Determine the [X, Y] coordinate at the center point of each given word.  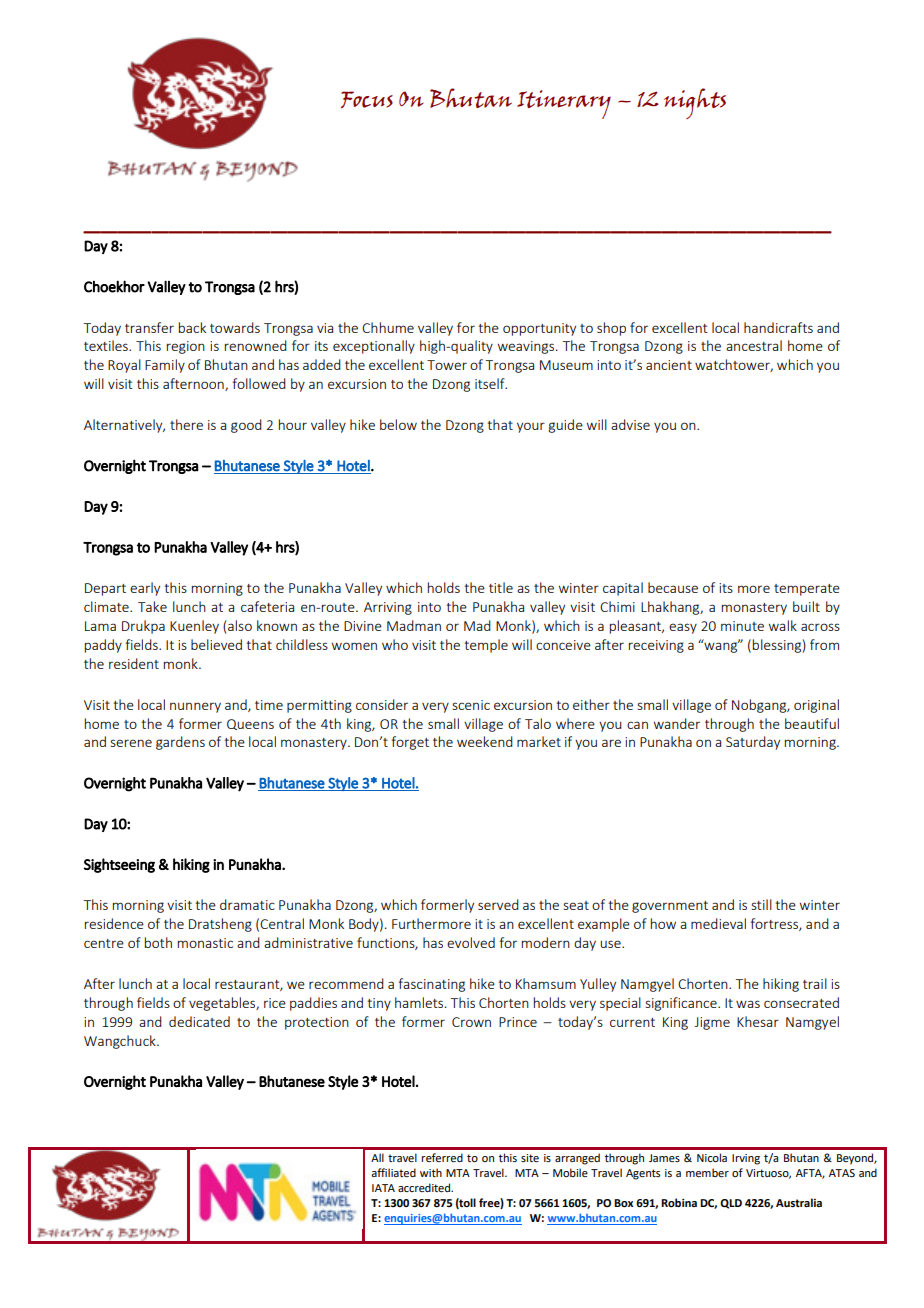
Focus [367, 99]
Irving [746, 1159]
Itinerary [564, 104]
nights [695, 103]
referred [442, 1157]
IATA [383, 1188]
